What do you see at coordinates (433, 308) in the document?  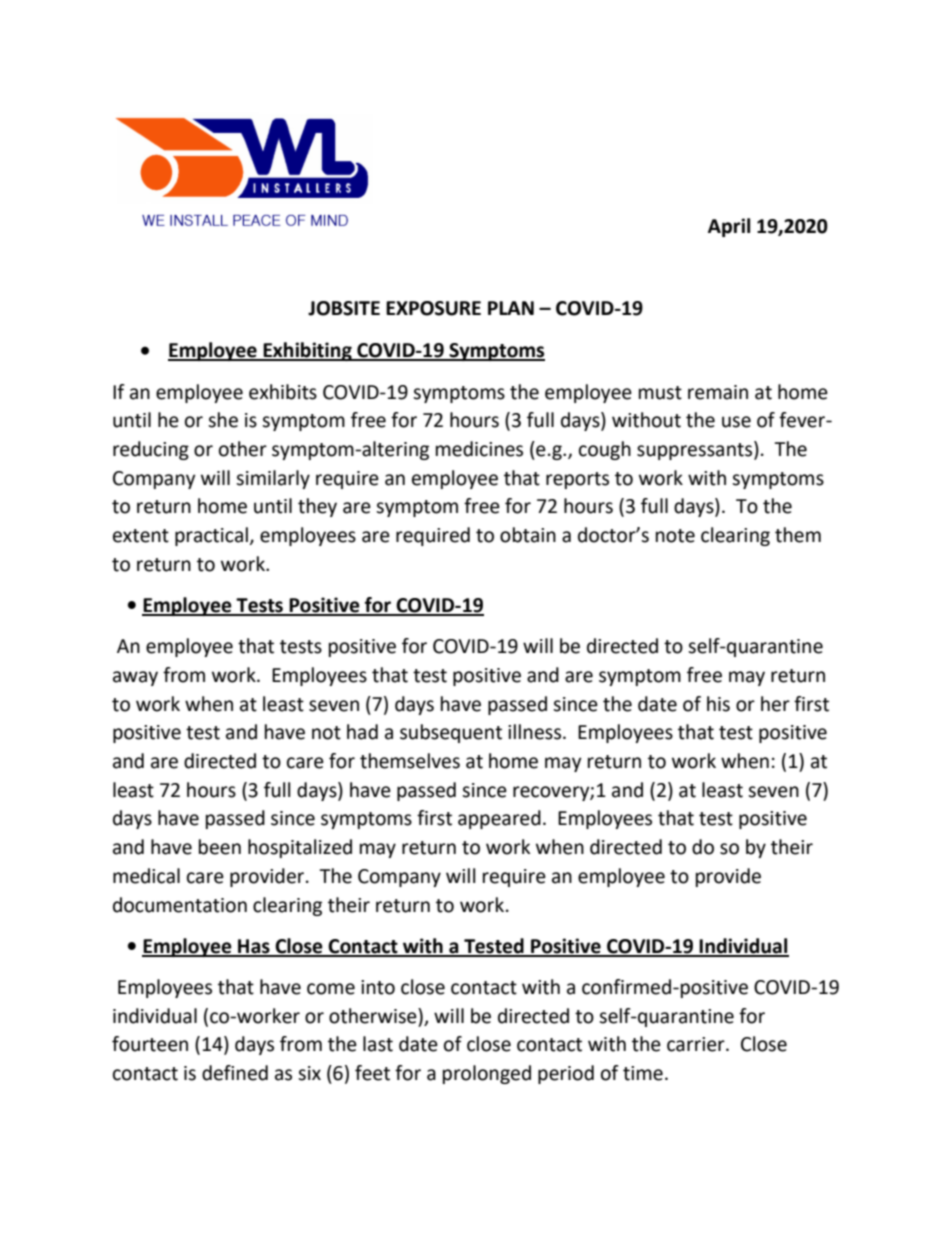 I see `EXPOSURE` at bounding box center [433, 308].
